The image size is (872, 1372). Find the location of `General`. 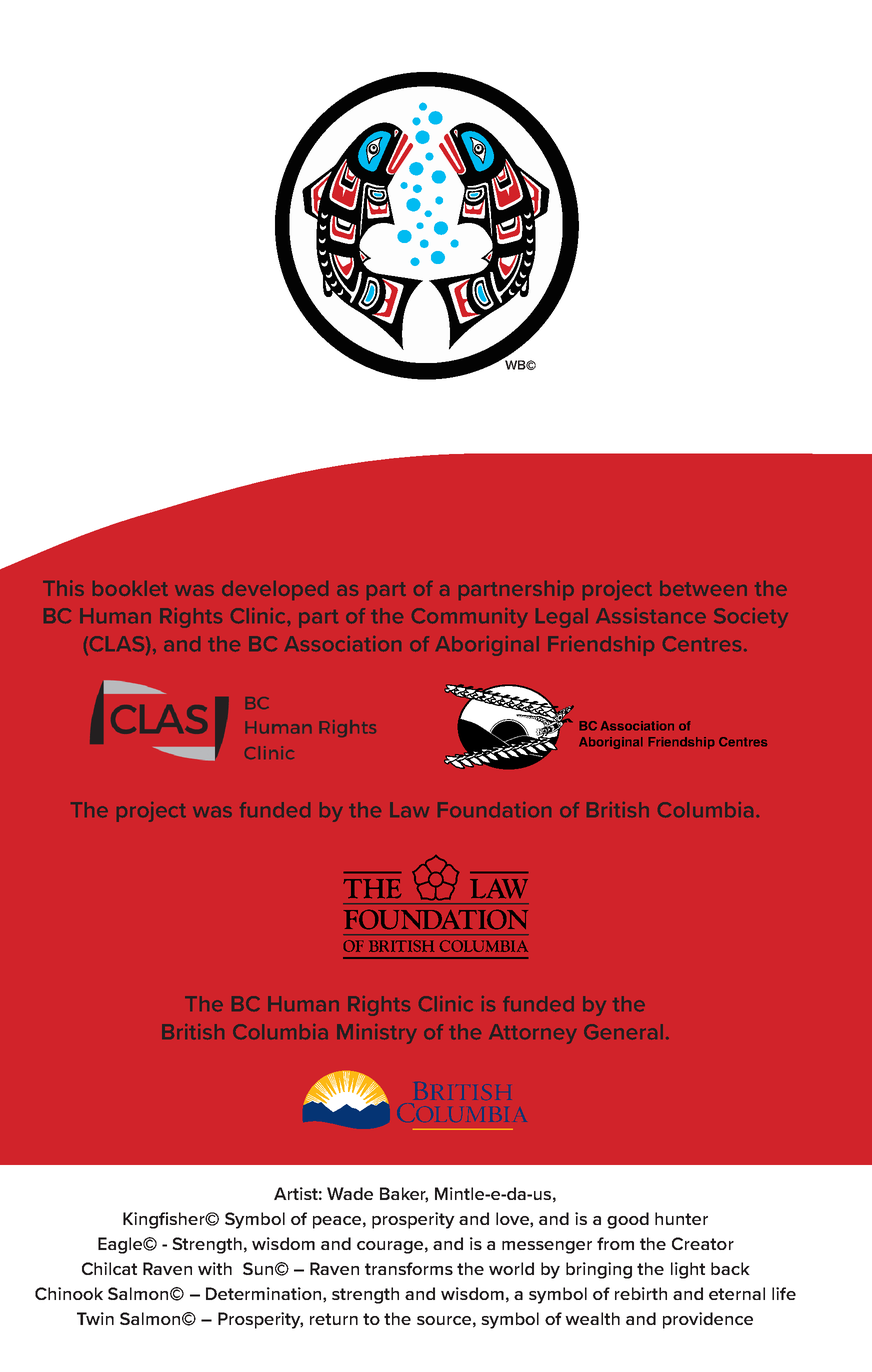

General is located at coordinates (623, 1032).
